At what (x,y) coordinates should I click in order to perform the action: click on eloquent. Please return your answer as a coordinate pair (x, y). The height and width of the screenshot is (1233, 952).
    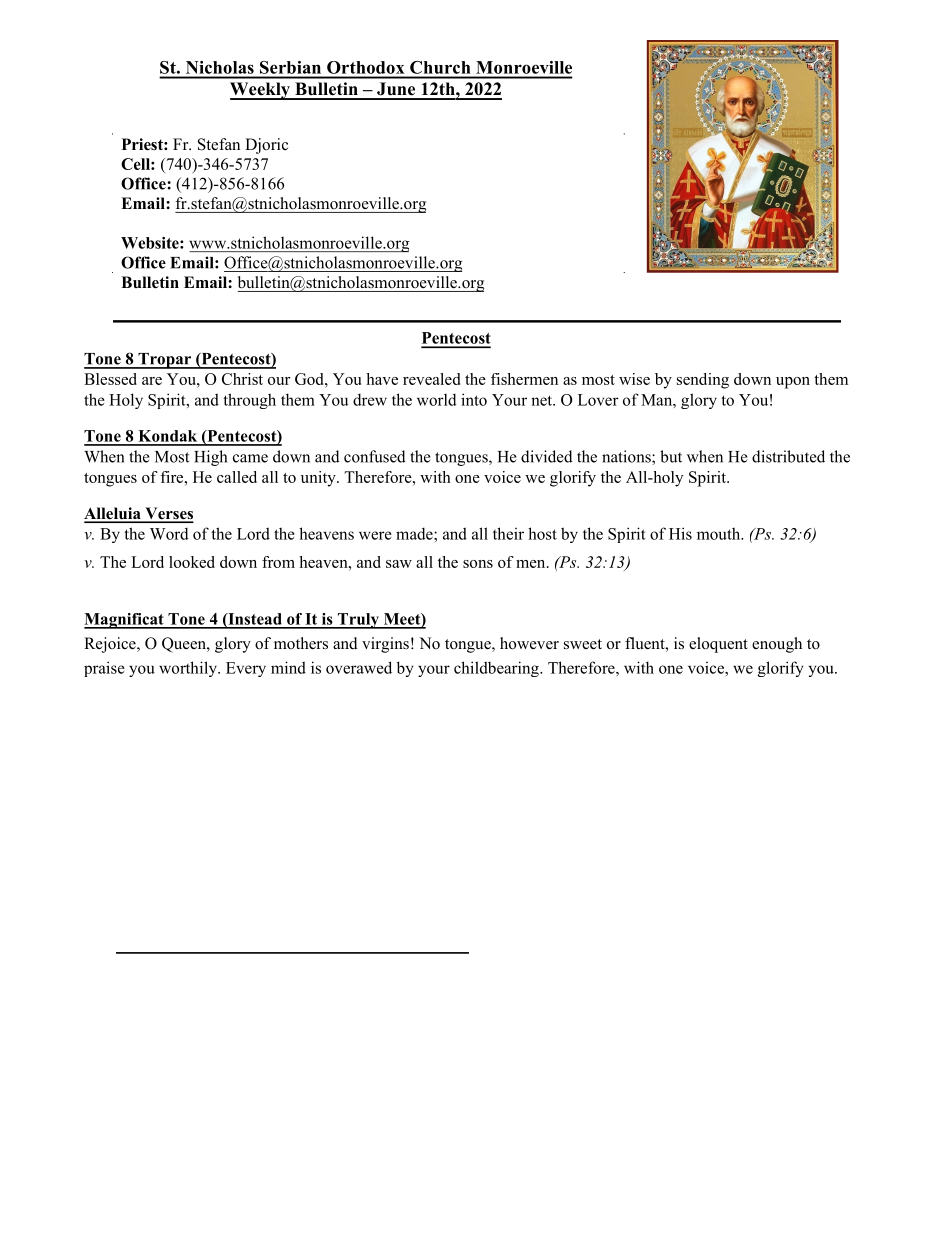
    Looking at the image, I should click on (718, 645).
